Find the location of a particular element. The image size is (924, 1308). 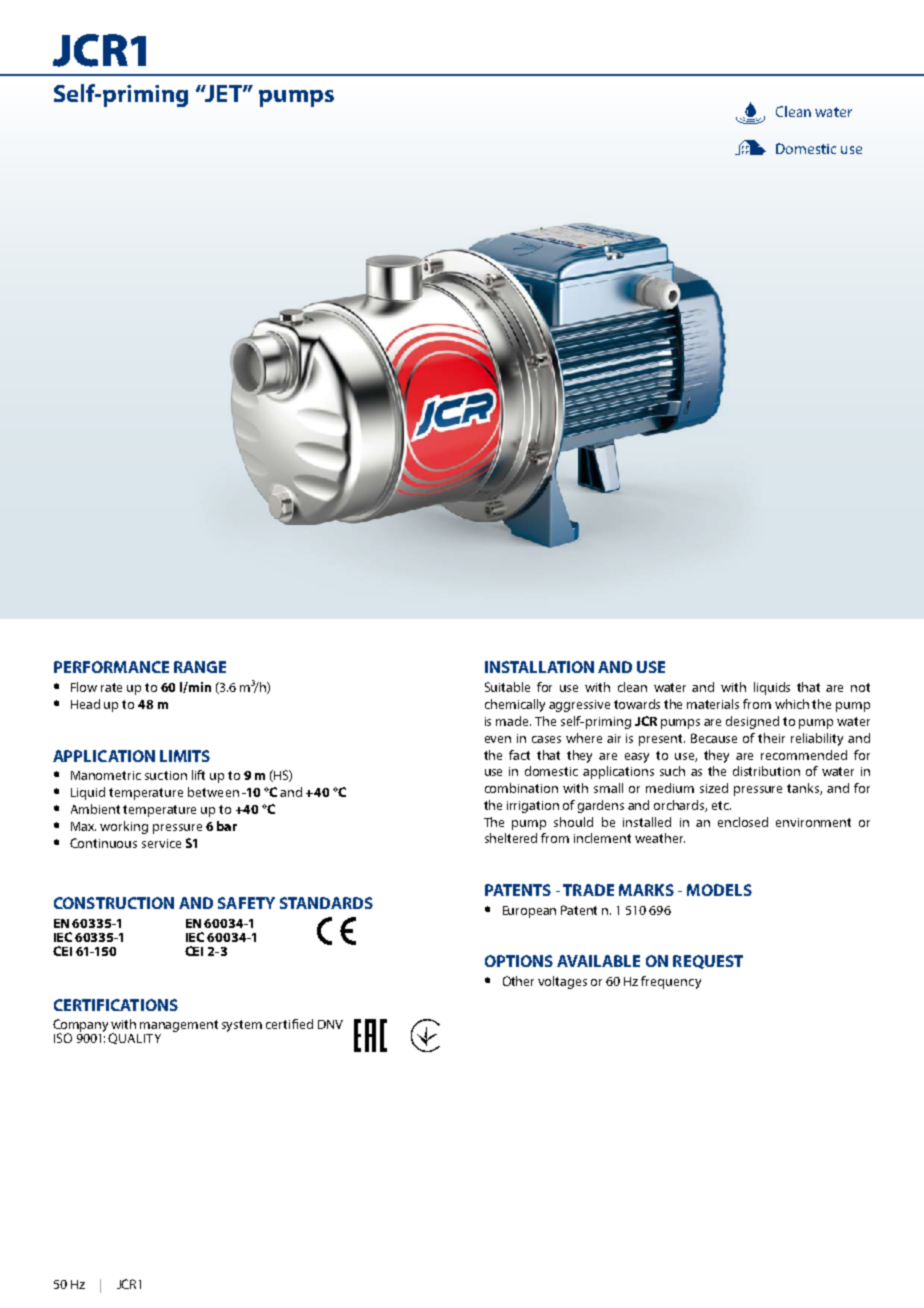

frequency is located at coordinates (671, 982).
